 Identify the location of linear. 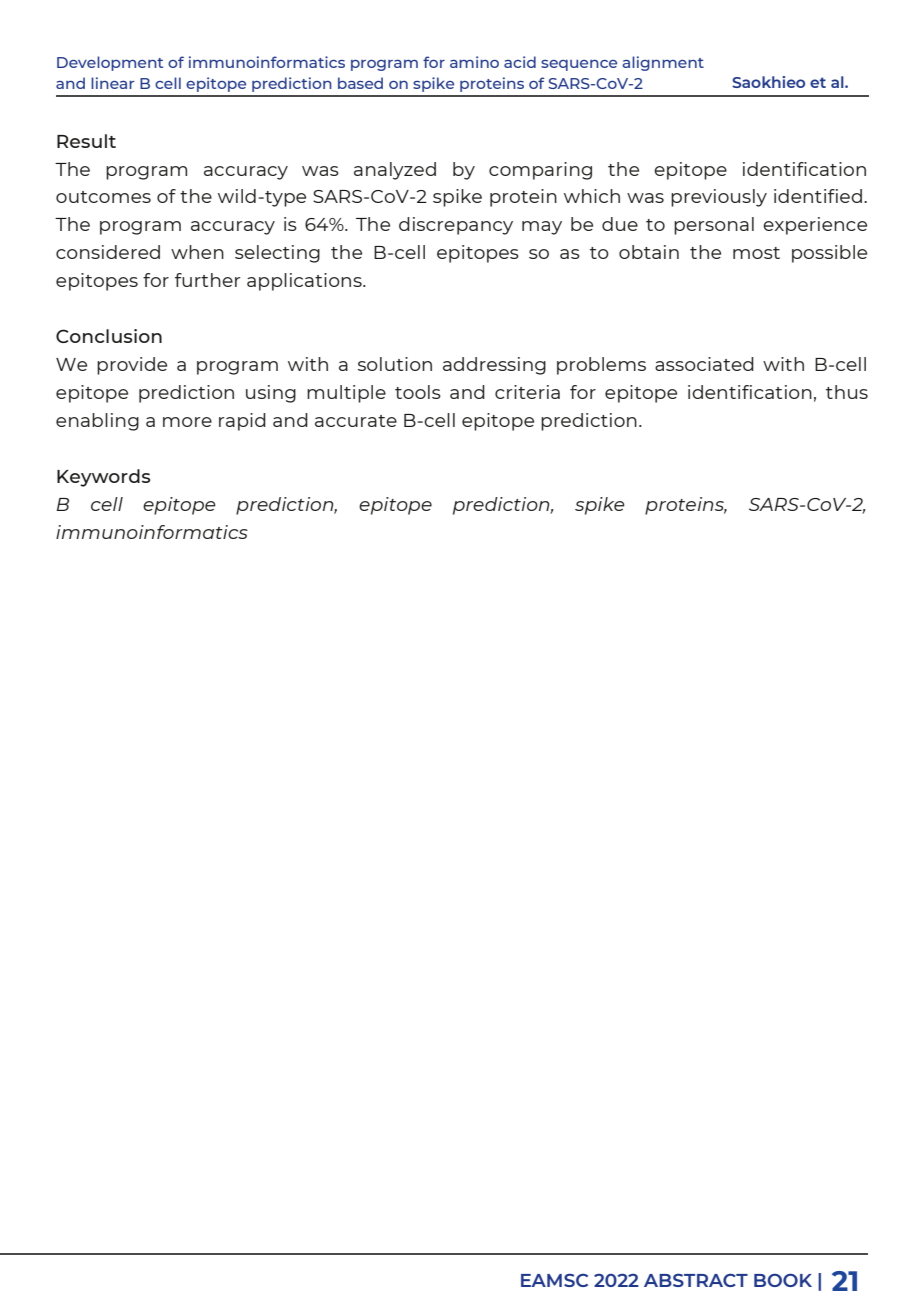
(113, 83).
